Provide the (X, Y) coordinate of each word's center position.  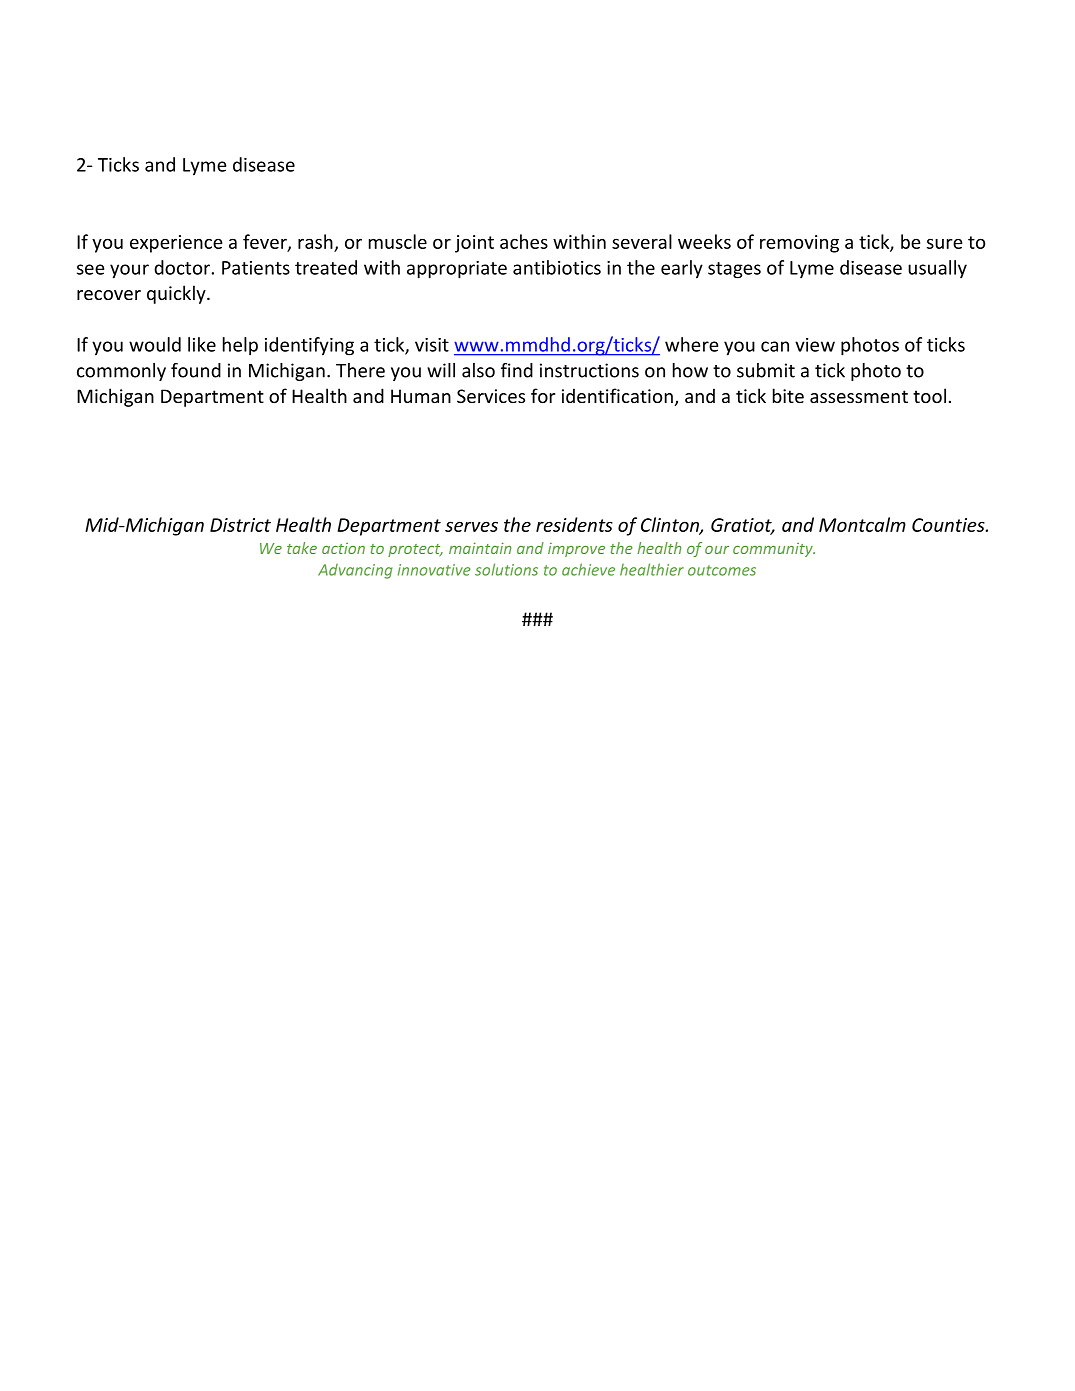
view (815, 345)
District (240, 525)
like (202, 344)
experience (176, 244)
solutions (506, 569)
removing (799, 244)
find (517, 370)
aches (524, 241)
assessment (859, 396)
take (302, 548)
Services (491, 396)
